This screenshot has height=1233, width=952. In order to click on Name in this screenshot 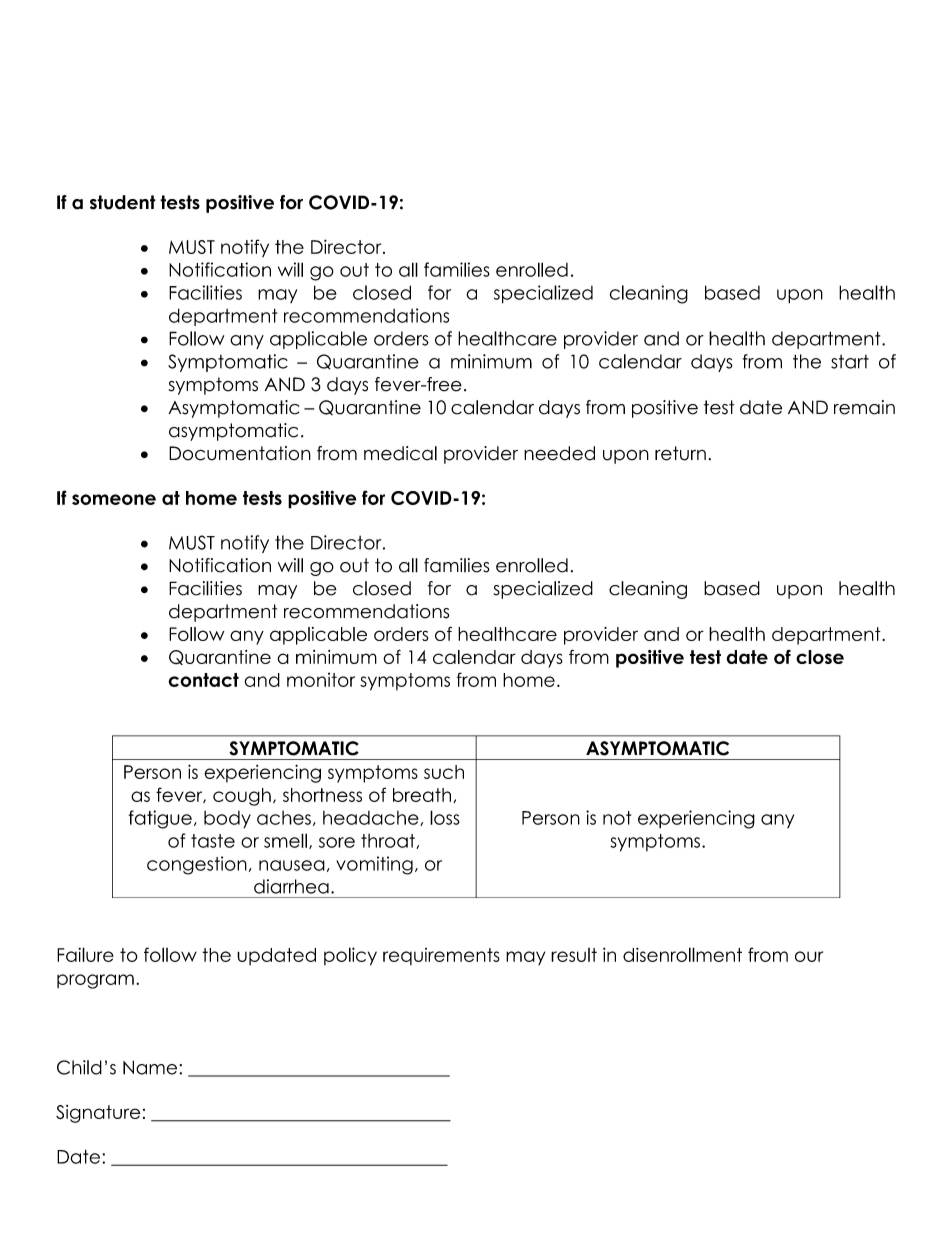, I will do `click(151, 1067)`.
